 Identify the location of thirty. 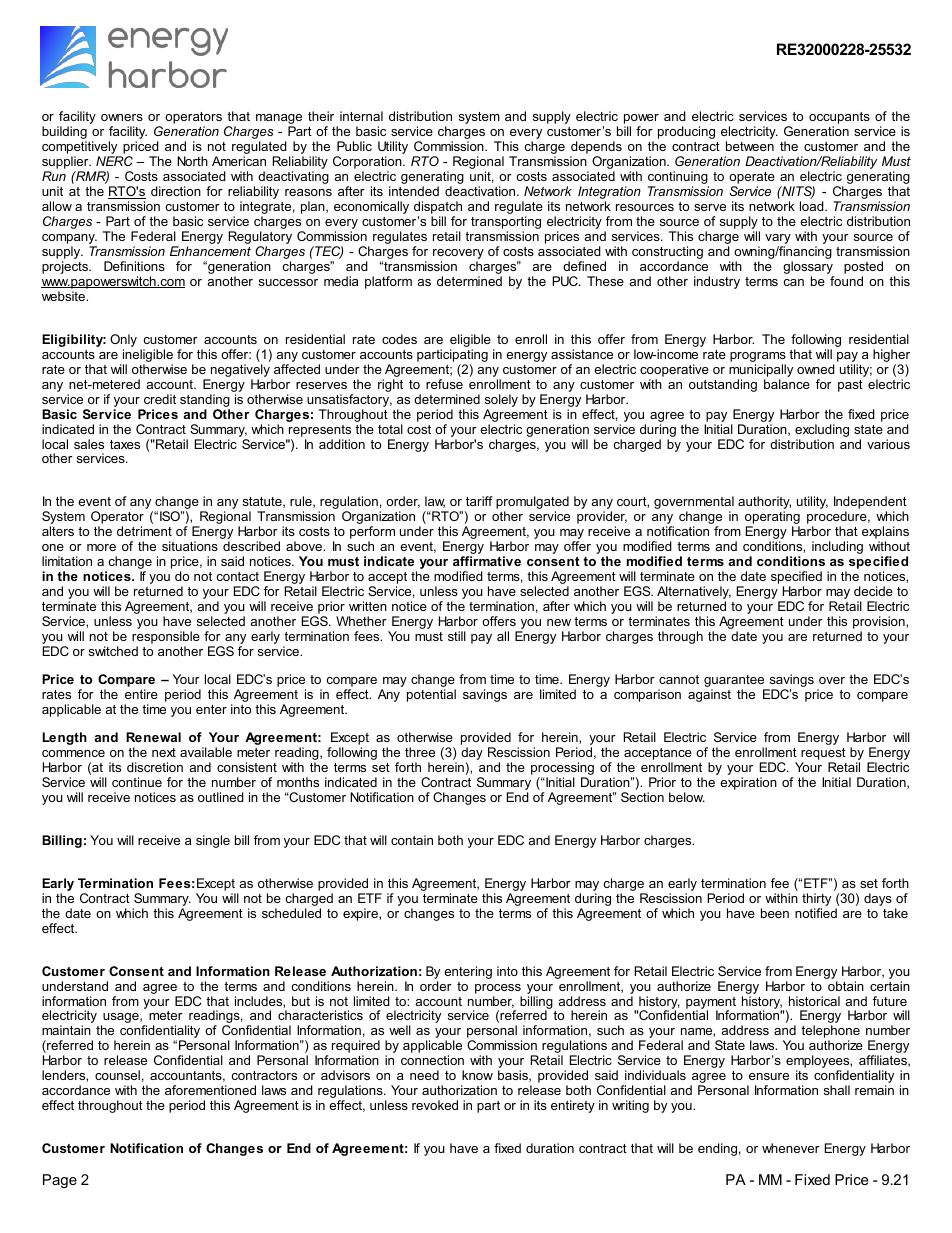
(816, 899).
